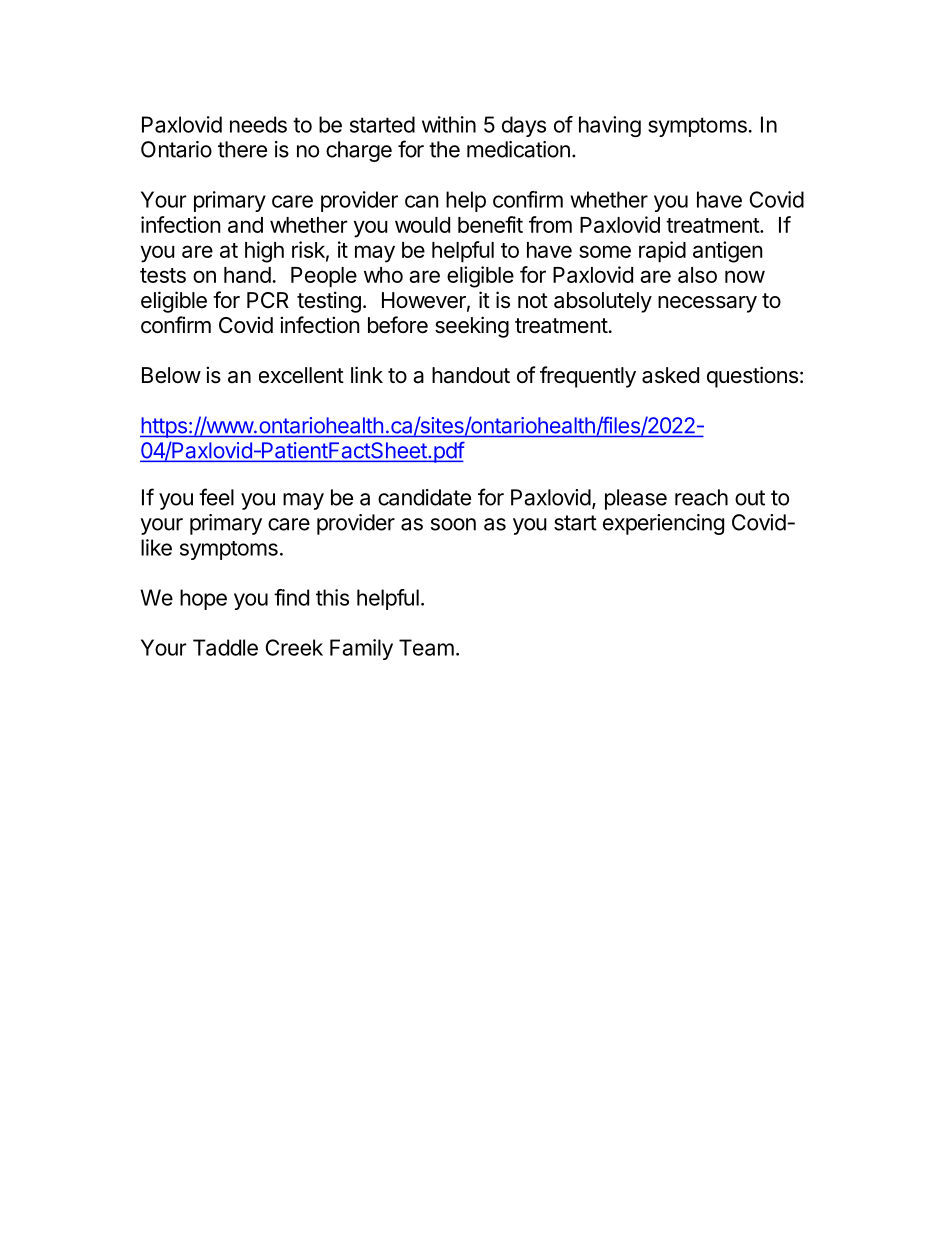 Image resolution: width=952 pixels, height=1233 pixels. Describe the element at coordinates (610, 126) in the page. I see `having` at that location.
